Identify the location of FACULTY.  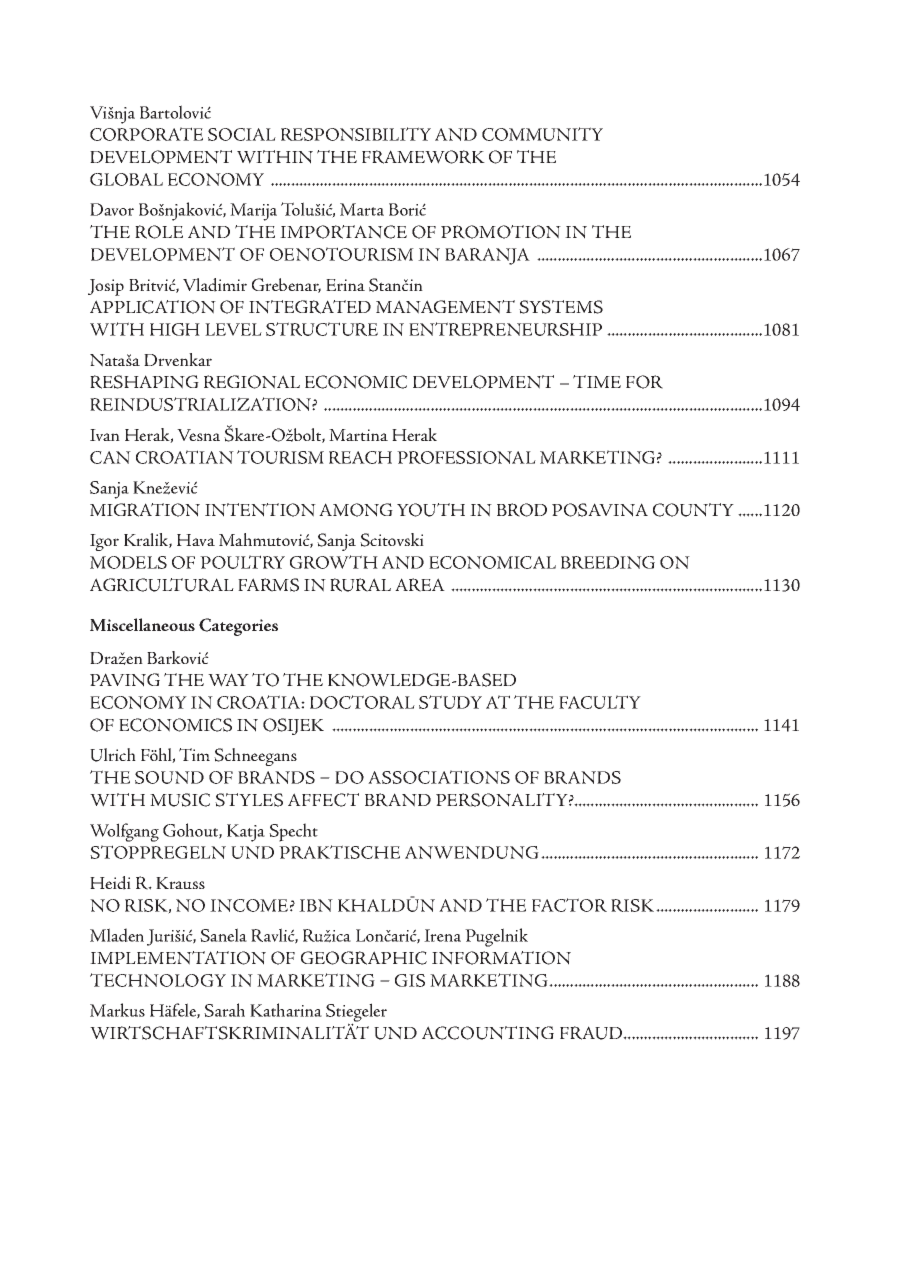
(600, 702).
